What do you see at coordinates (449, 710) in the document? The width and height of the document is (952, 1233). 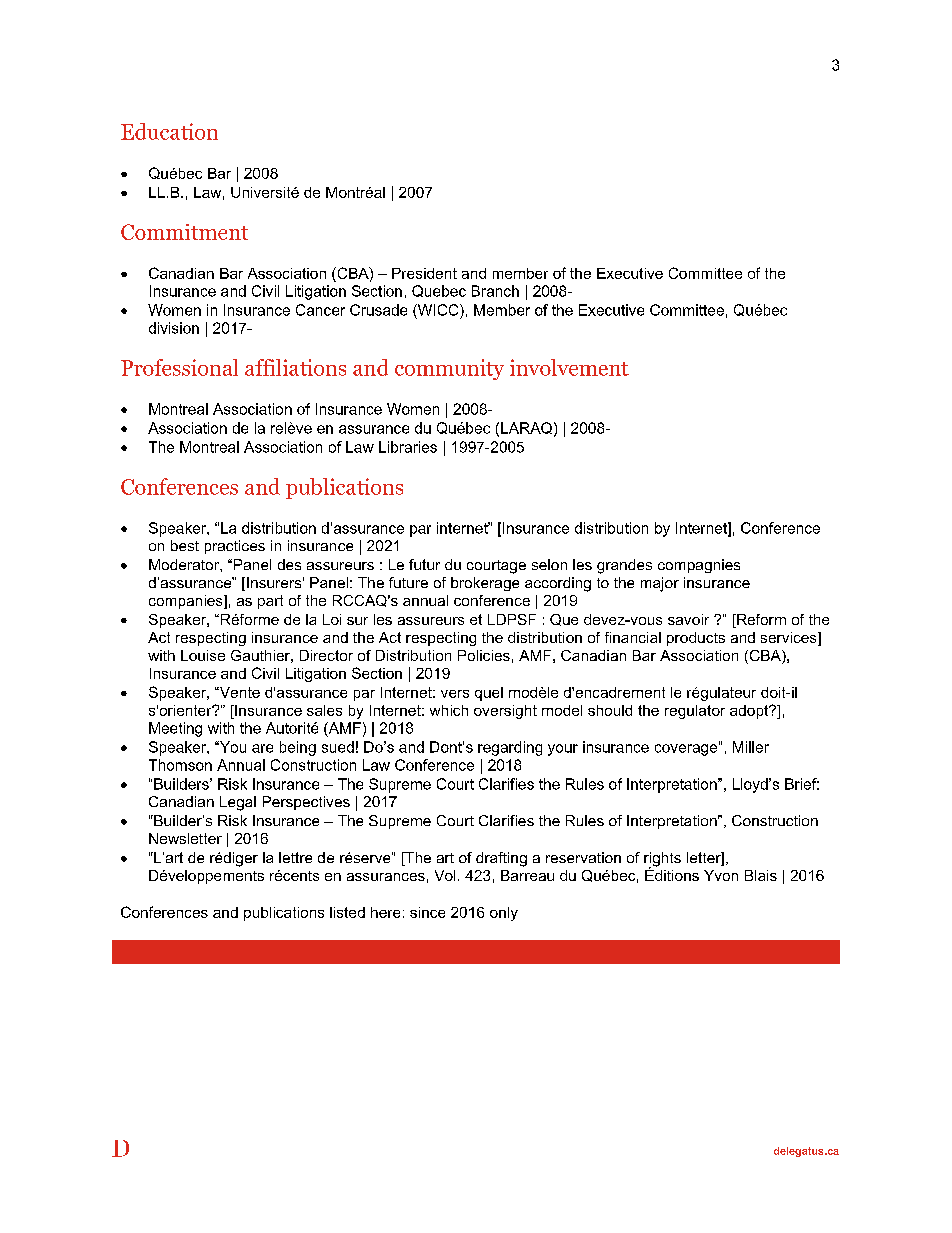 I see `which` at bounding box center [449, 710].
